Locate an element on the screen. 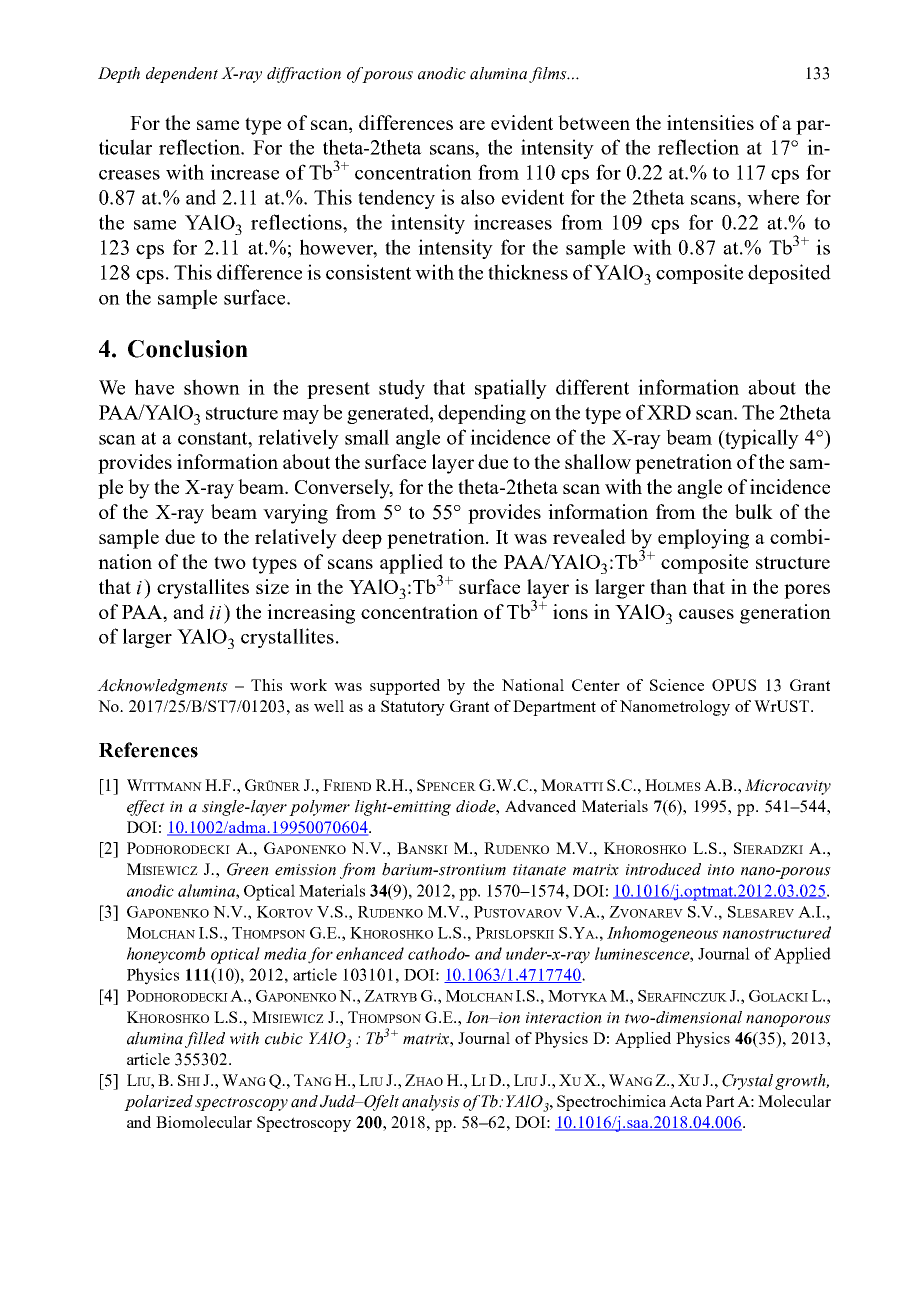 This screenshot has width=924, height=1304. Green is located at coordinates (248, 869).
